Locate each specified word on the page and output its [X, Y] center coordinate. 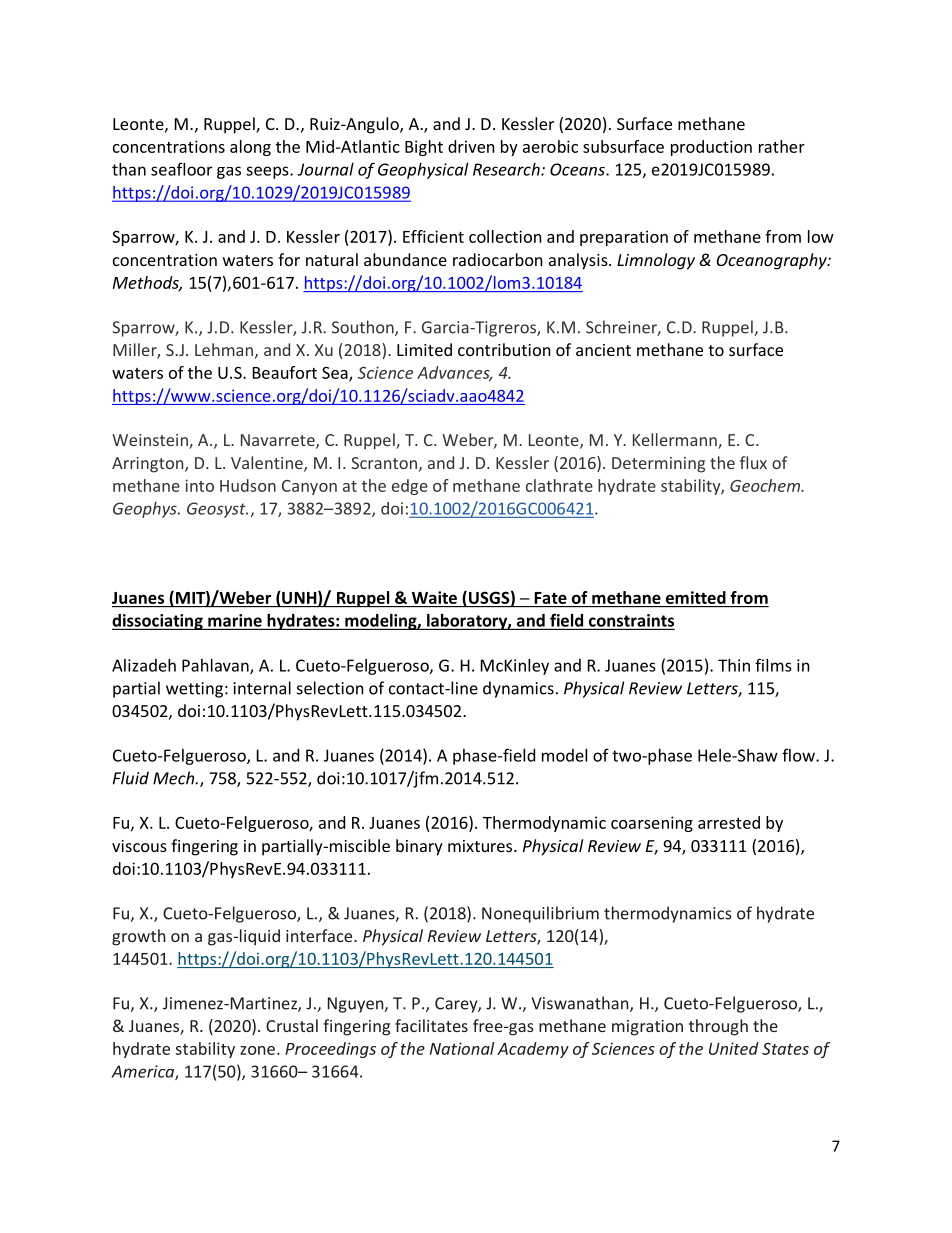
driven [471, 146]
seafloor [181, 169]
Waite [434, 597]
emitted [696, 597]
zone [257, 1050]
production [711, 148]
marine [235, 620]
